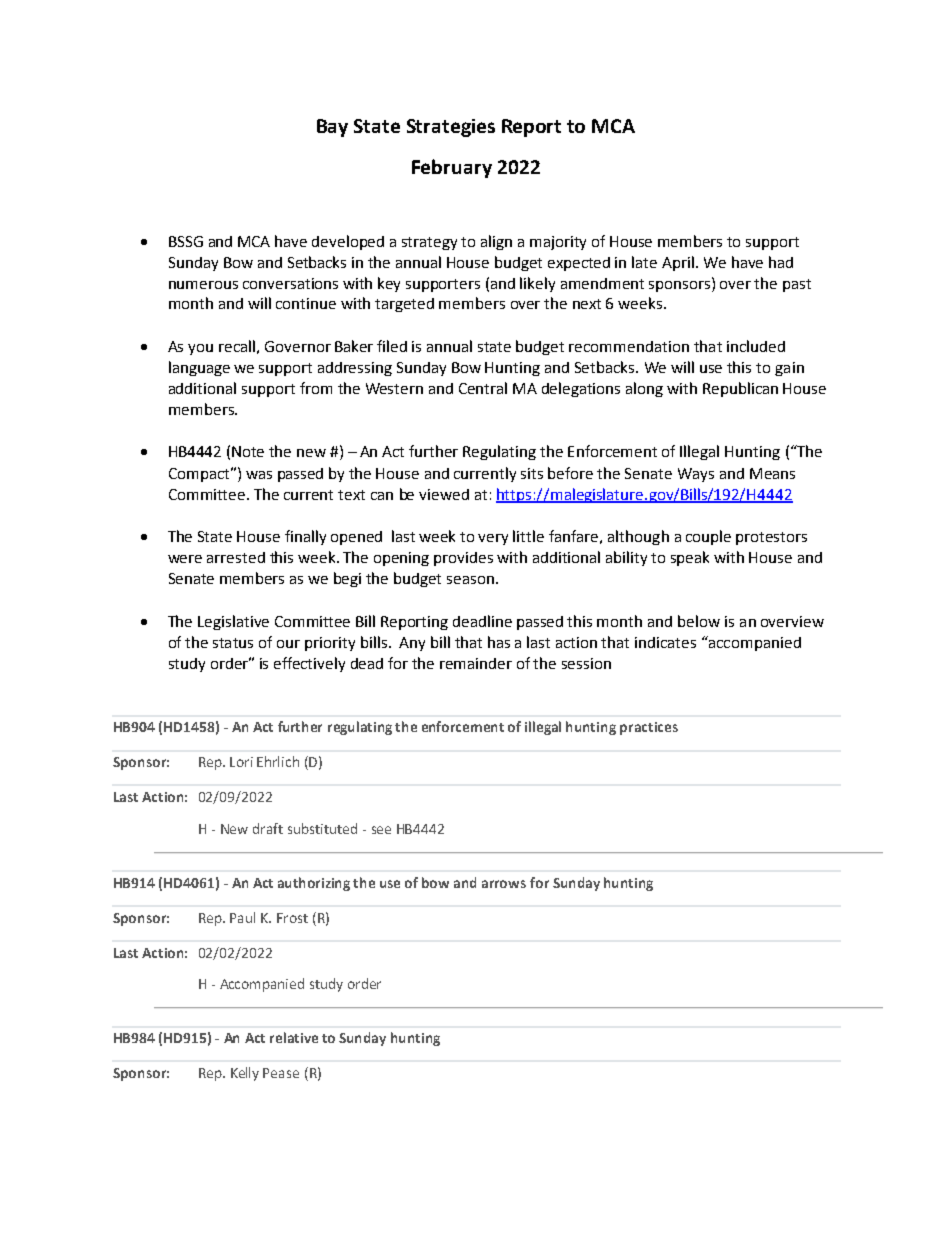 This page has width=952, height=1233. What do you see at coordinates (268, 828) in the page?
I see `draft` at bounding box center [268, 828].
